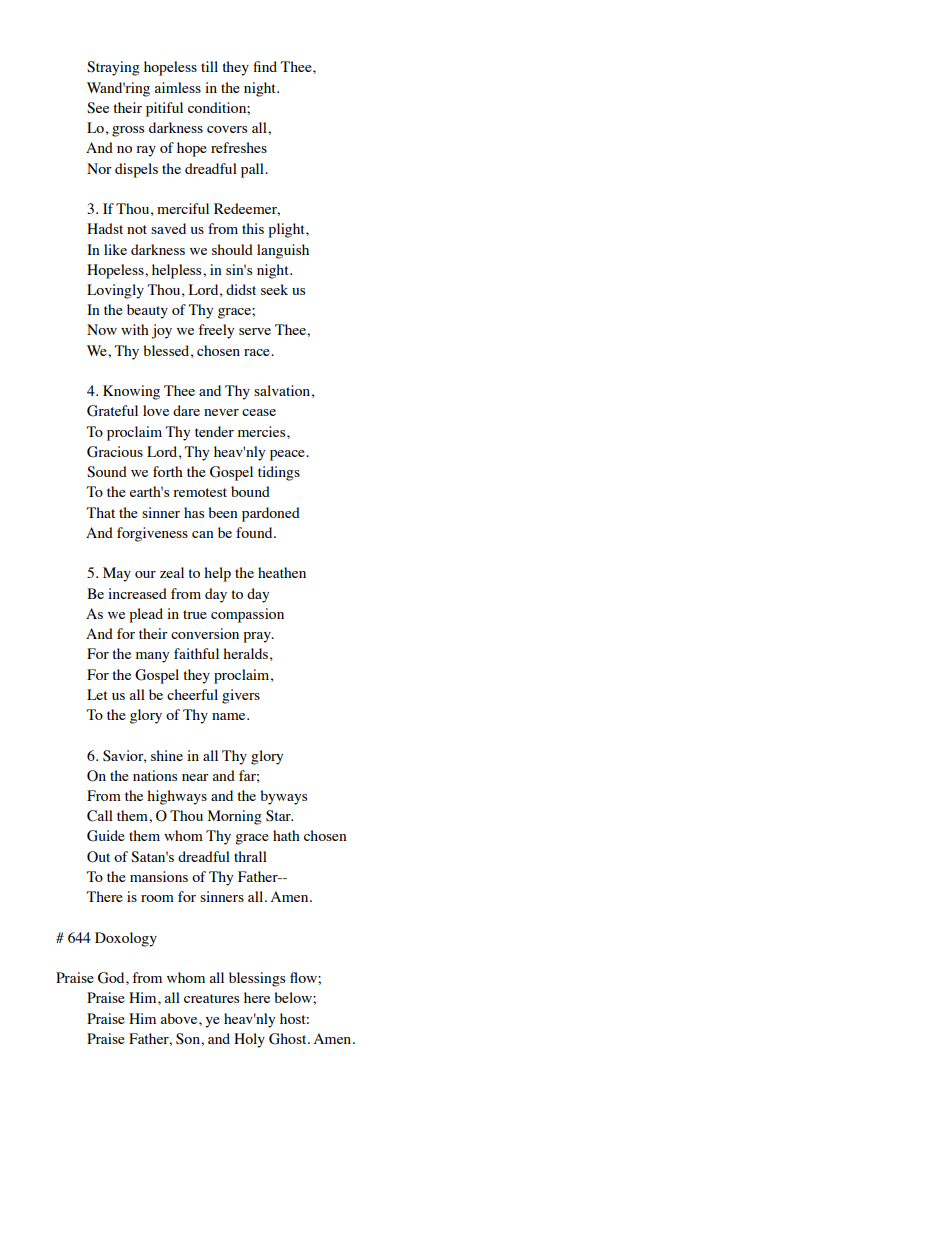 Image resolution: width=952 pixels, height=1233 pixels. I want to click on Straying, so click(113, 68).
